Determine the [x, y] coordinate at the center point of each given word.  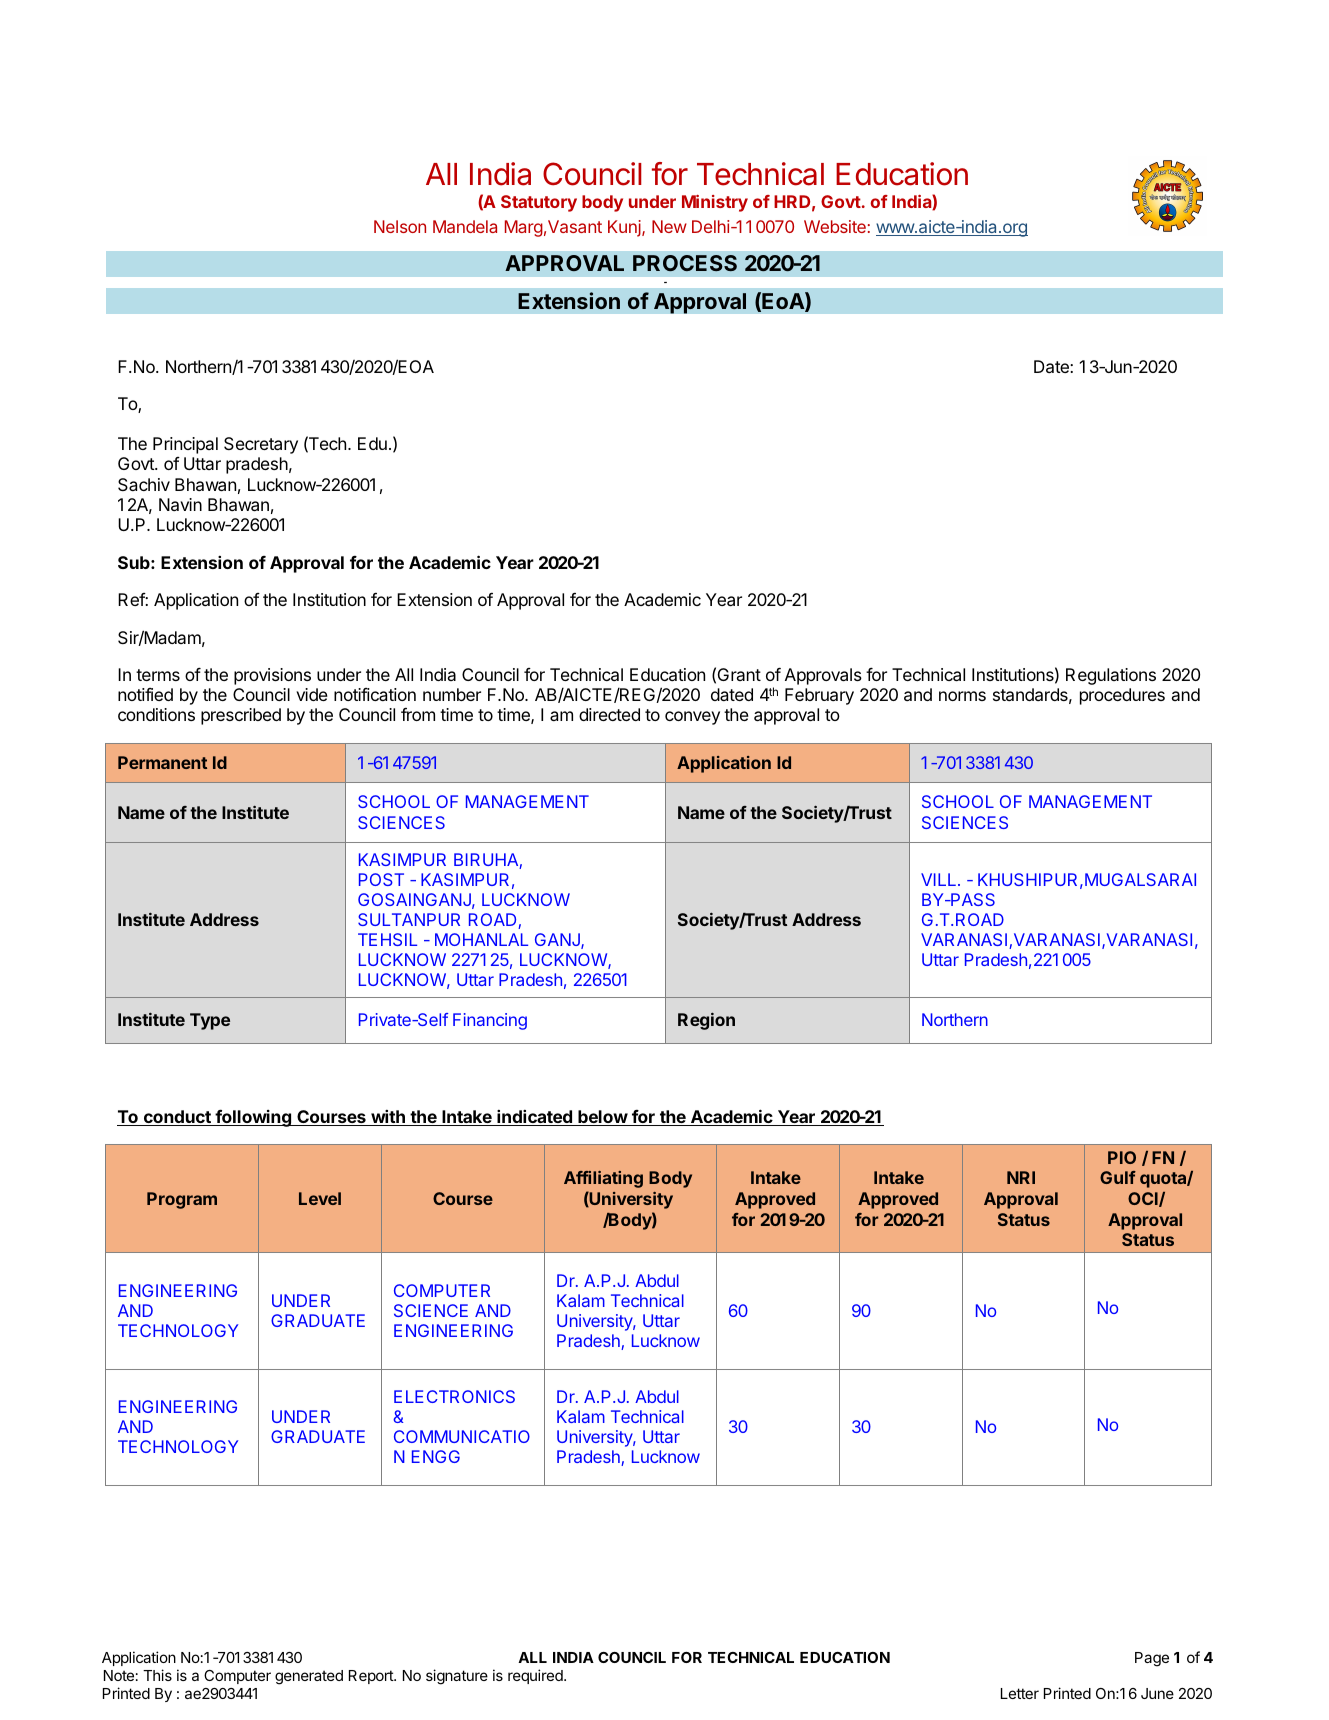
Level [320, 1198]
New [669, 226]
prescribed [241, 716]
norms [962, 696]
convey [692, 718]
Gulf [1118, 1177]
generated [309, 1677]
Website [835, 226]
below [602, 1118]
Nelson [400, 226]
